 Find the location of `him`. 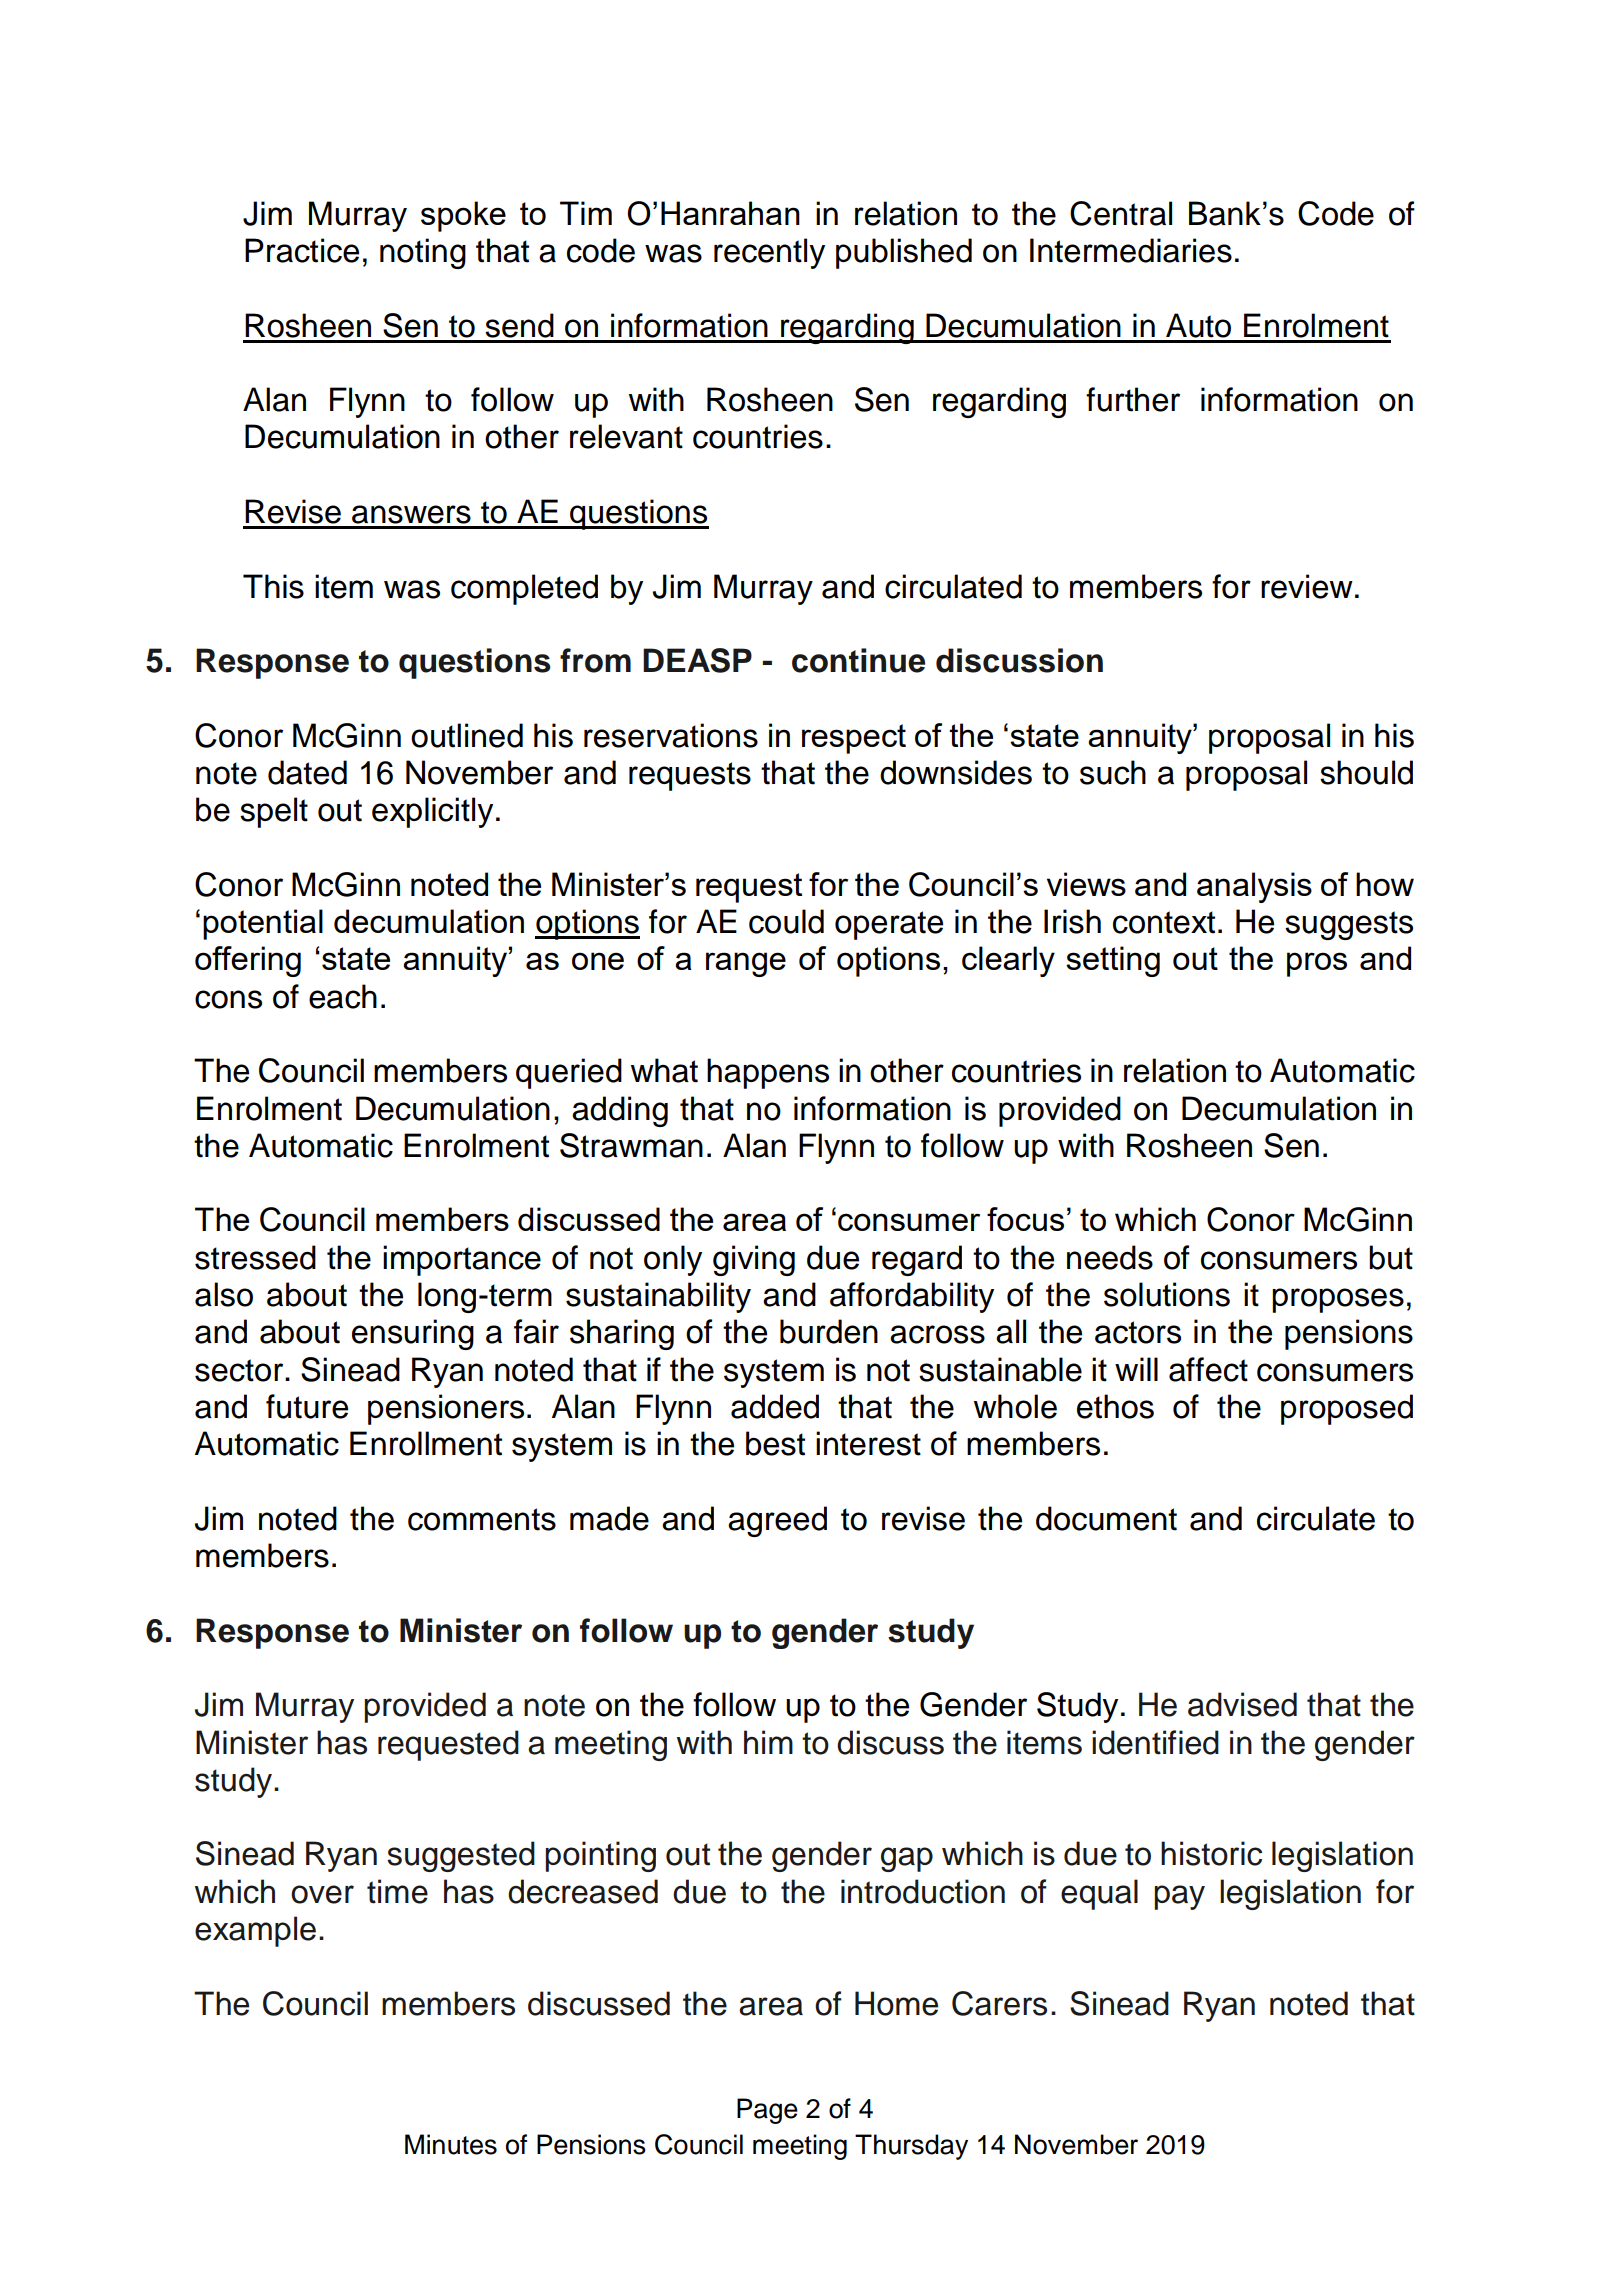

him is located at coordinates (768, 1742).
